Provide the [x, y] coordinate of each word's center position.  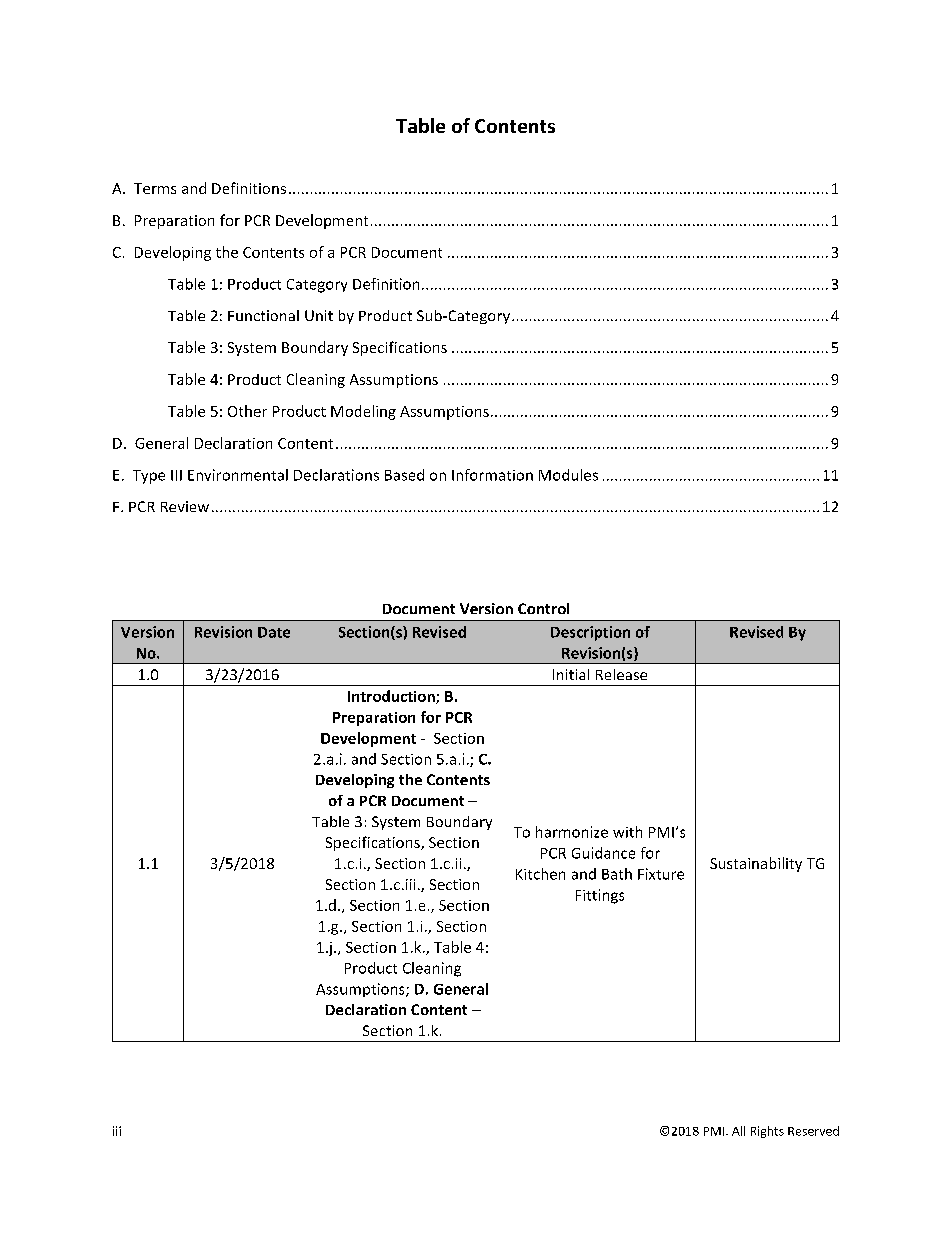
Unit [319, 315]
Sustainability [756, 864]
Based [404, 475]
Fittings [600, 896]
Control [543, 608]
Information [492, 475]
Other [247, 411]
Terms [155, 188]
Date [274, 632]
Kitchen [540, 874]
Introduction [392, 697]
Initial [571, 674]
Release [621, 674]
